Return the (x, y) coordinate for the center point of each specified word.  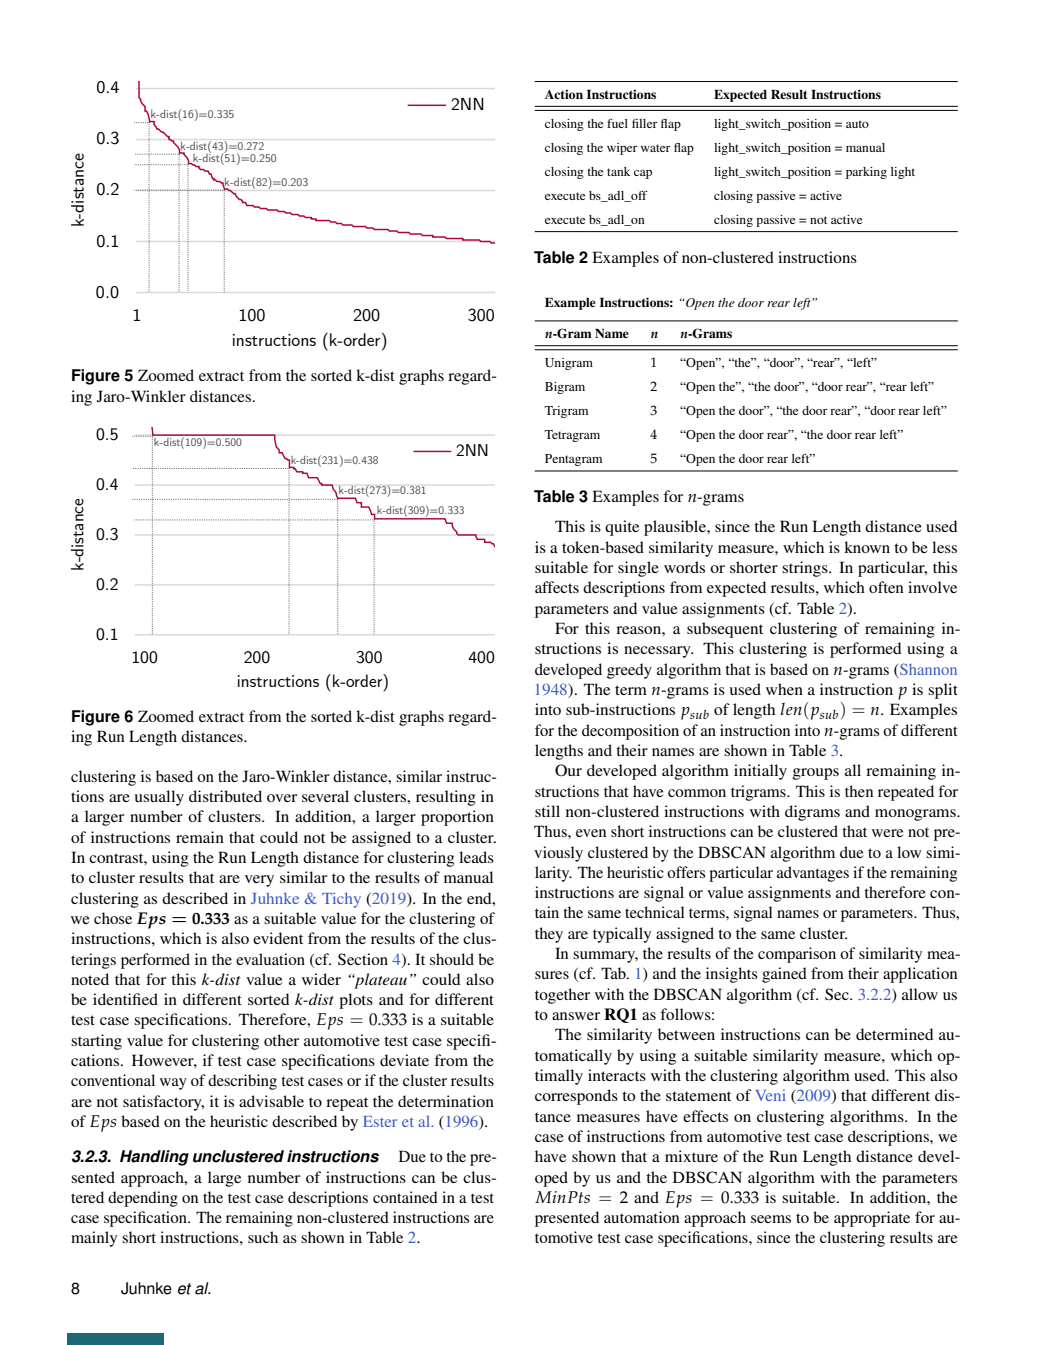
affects (557, 587)
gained (784, 975)
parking (866, 173)
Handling (154, 1158)
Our (568, 770)
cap (643, 174)
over (282, 798)
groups (816, 774)
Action (564, 94)
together (562, 996)
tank (618, 171)
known (867, 547)
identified (125, 999)
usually (159, 798)
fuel (617, 123)
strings (806, 569)
